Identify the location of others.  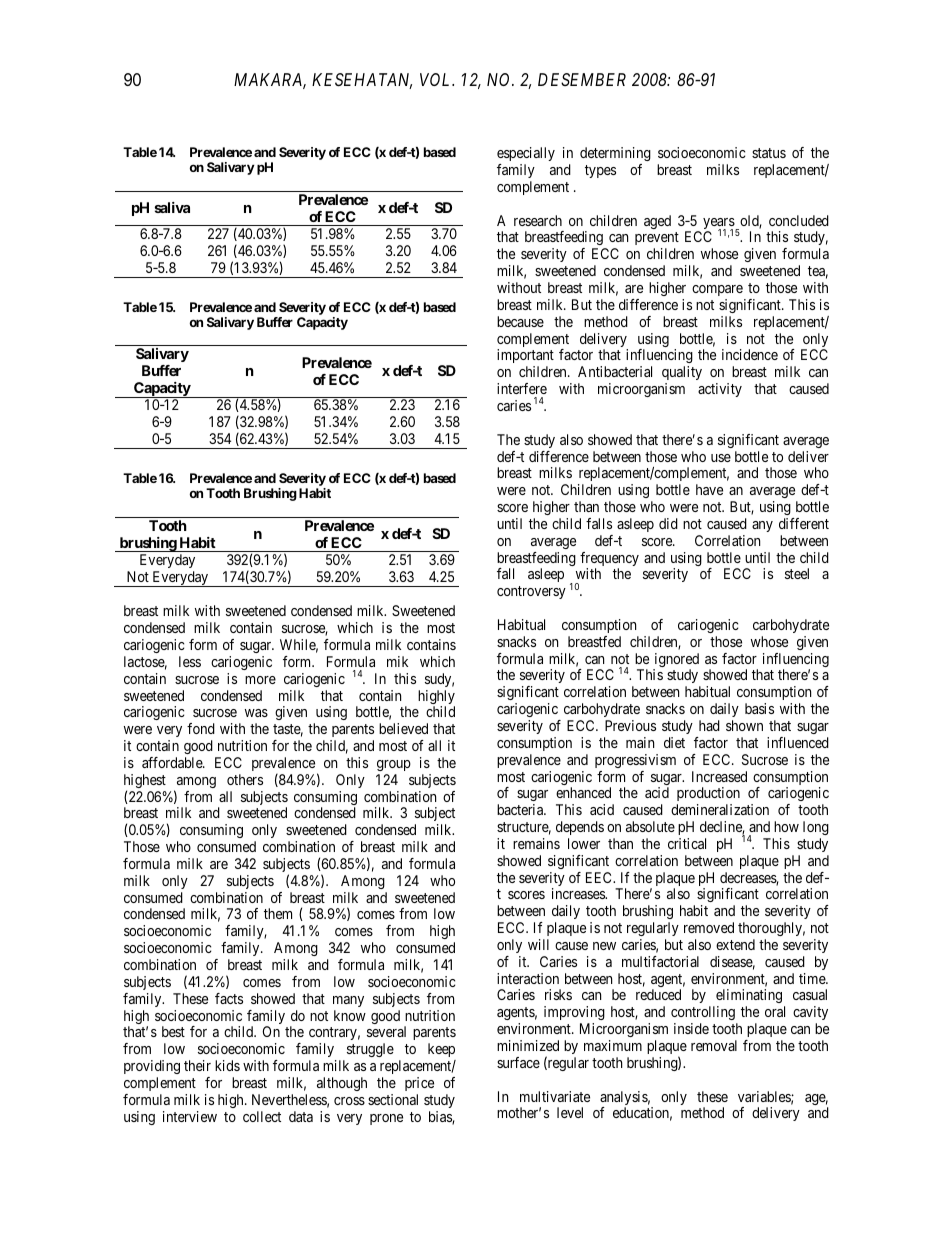
(245, 779).
